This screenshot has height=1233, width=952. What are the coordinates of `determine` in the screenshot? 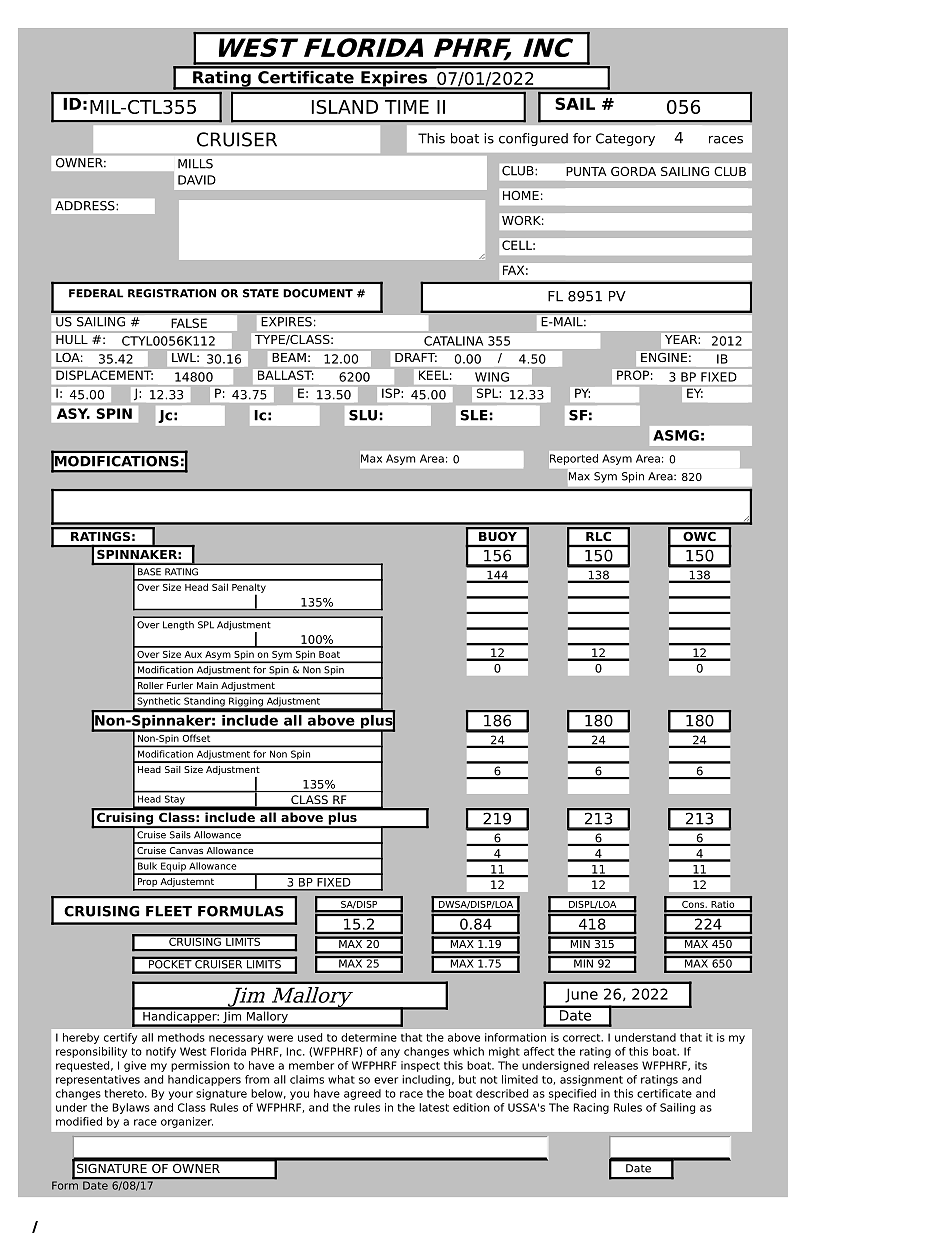 It's located at (369, 1037).
